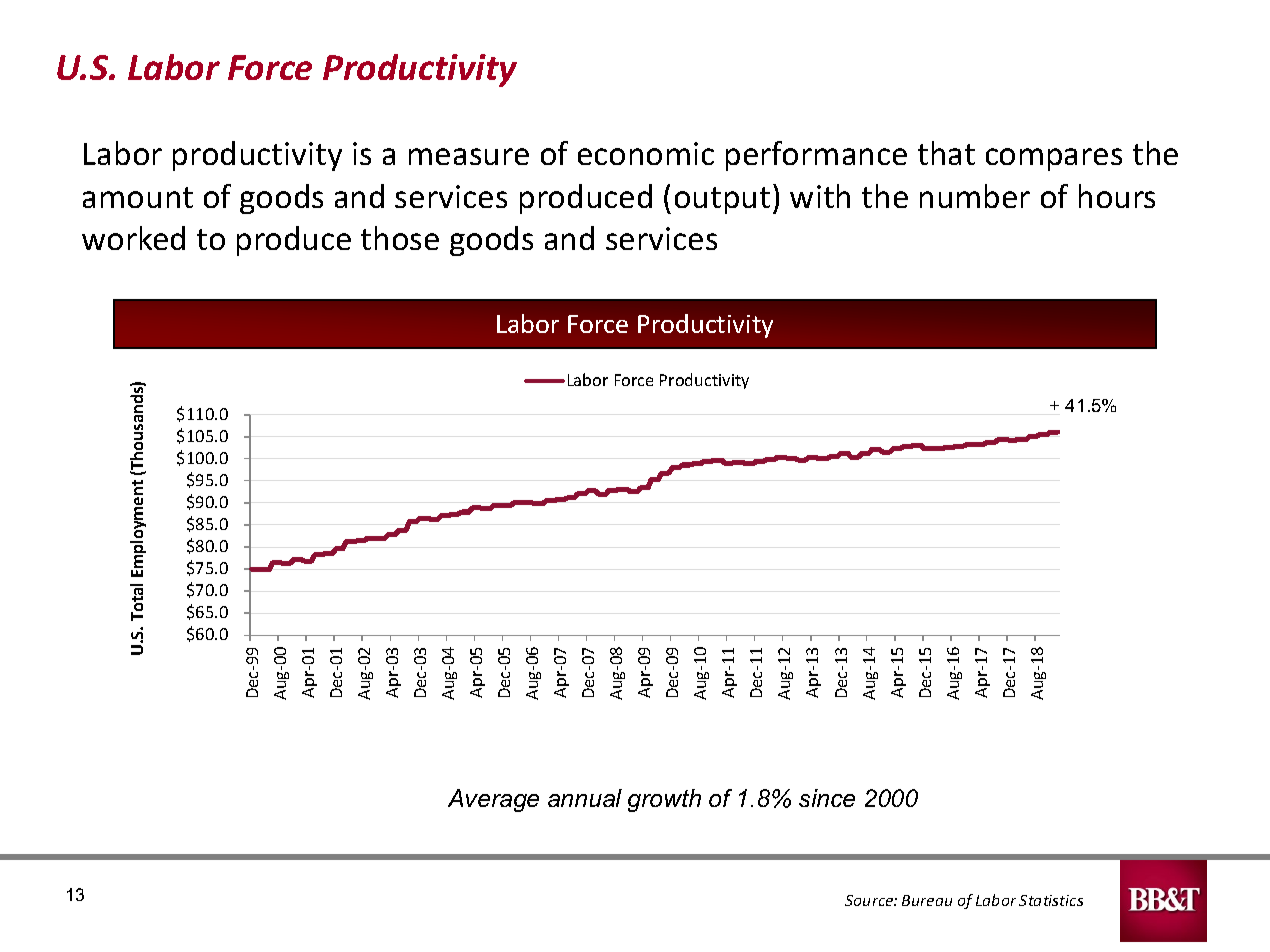  Describe the element at coordinates (975, 196) in the document. I see `number` at that location.
